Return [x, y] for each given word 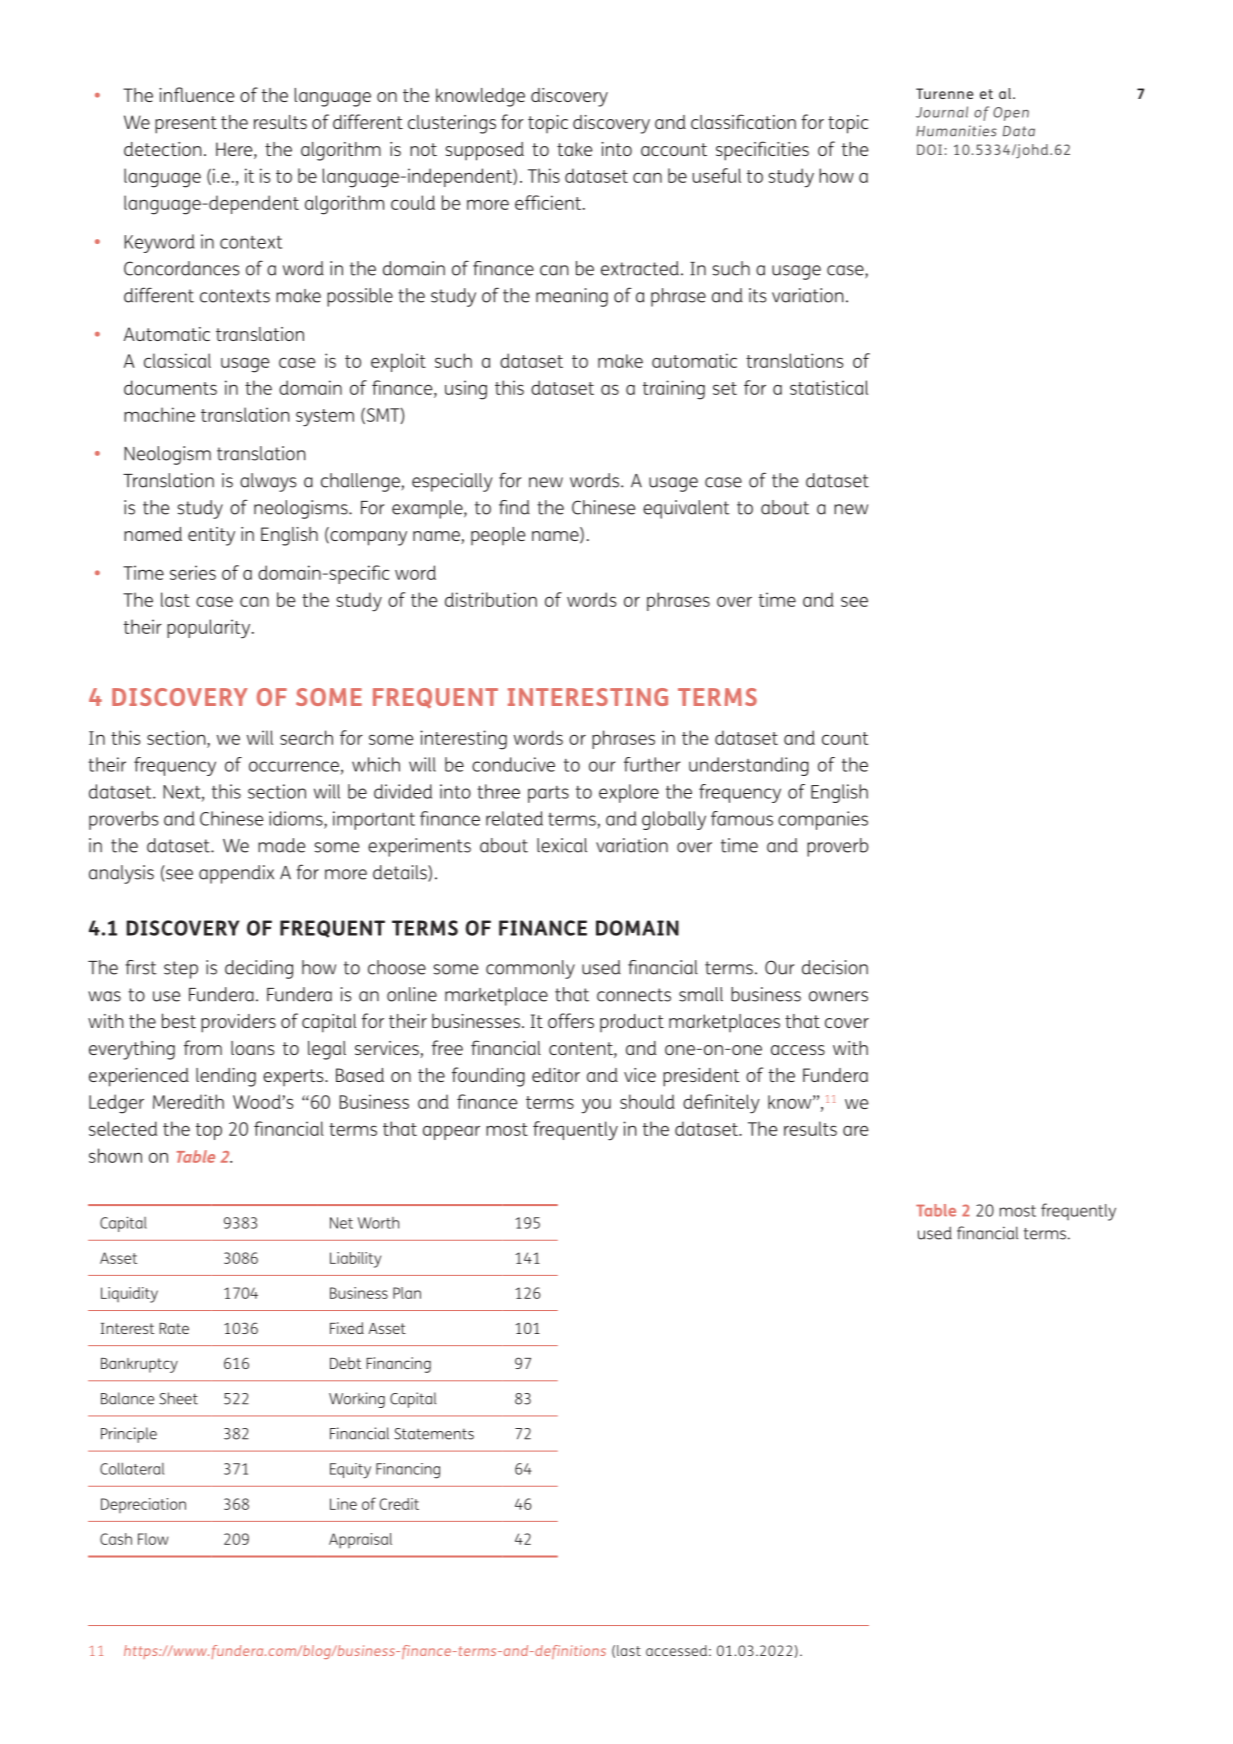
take [574, 149]
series [193, 572]
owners [838, 996]
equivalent [686, 509]
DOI [929, 149]
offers [571, 1020]
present [186, 125]
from [203, 1047]
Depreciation [143, 1505]
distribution [491, 599]
